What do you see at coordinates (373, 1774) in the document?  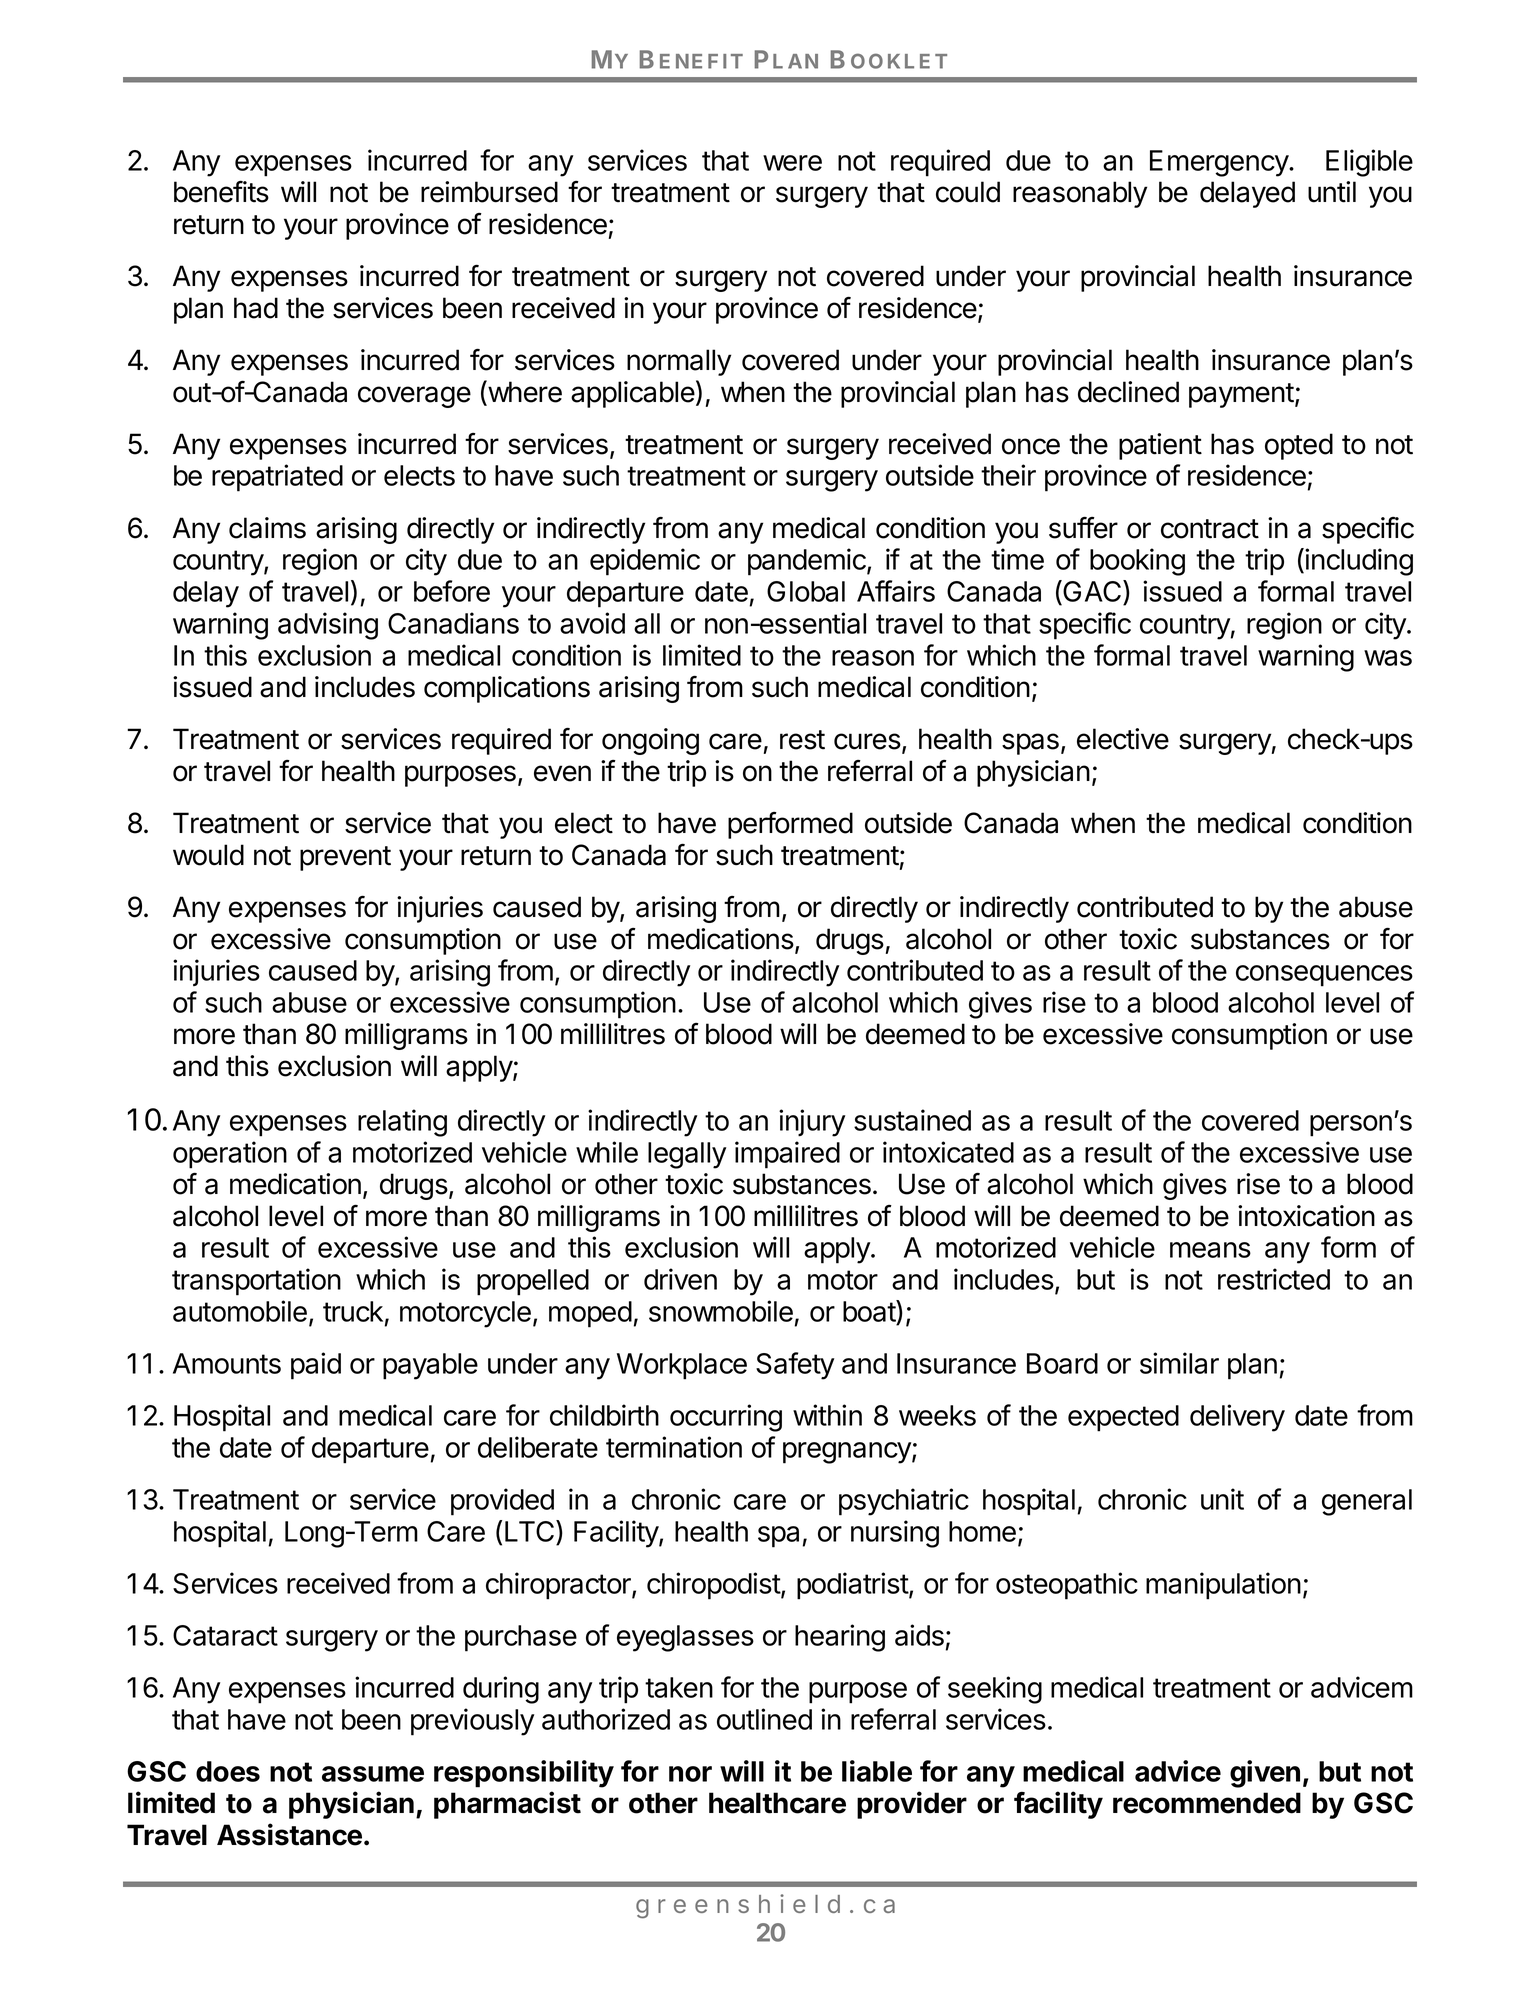 I see `assume` at bounding box center [373, 1774].
